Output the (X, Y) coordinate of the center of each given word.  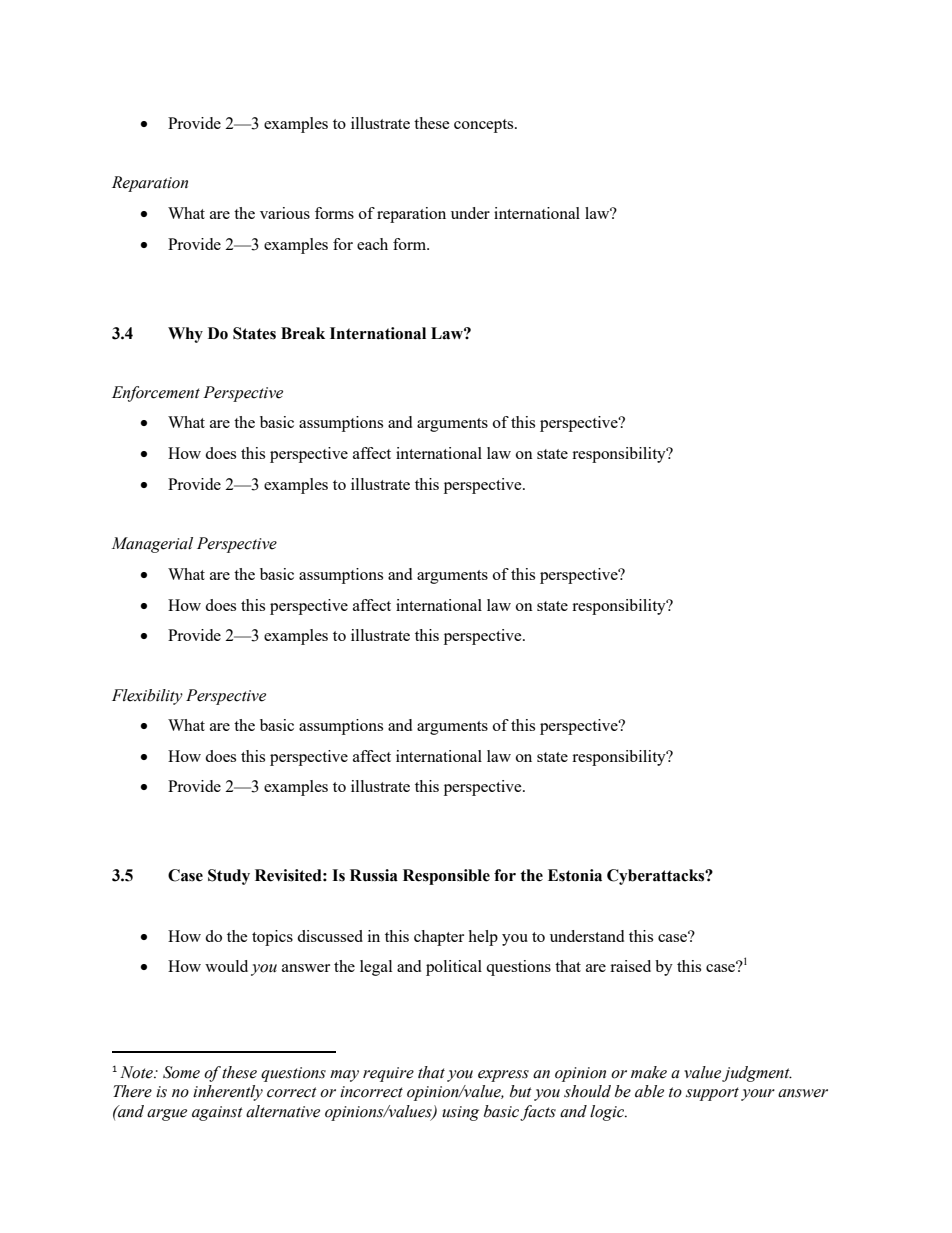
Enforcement (156, 394)
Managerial (152, 545)
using (460, 1113)
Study (229, 877)
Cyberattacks (657, 877)
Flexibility (147, 697)
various (285, 213)
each (372, 244)
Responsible (446, 877)
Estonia (575, 875)
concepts (485, 126)
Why (185, 335)
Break (303, 333)
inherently (228, 1093)
